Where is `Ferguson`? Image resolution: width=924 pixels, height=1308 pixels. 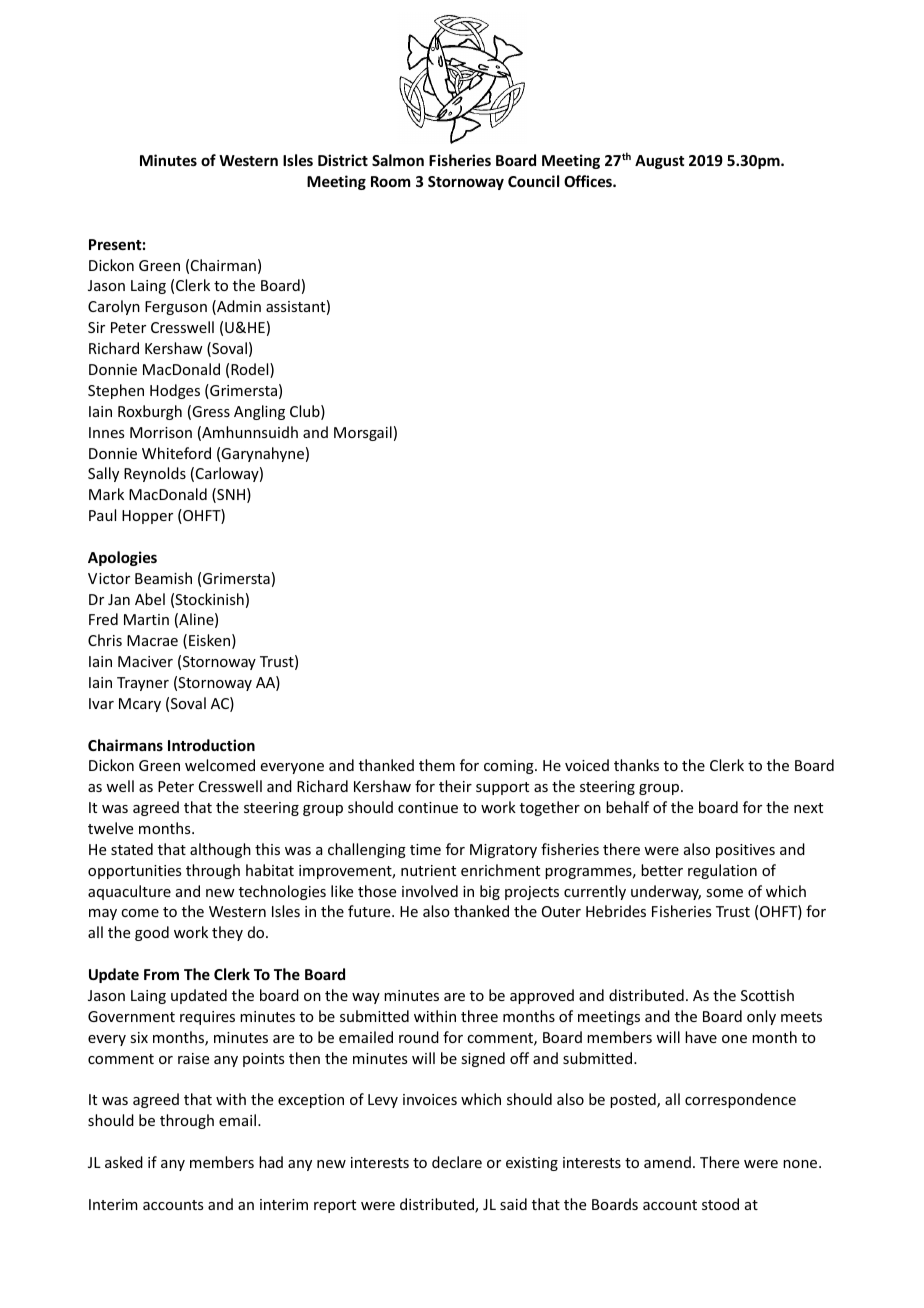
Ferguson is located at coordinates (176, 308).
